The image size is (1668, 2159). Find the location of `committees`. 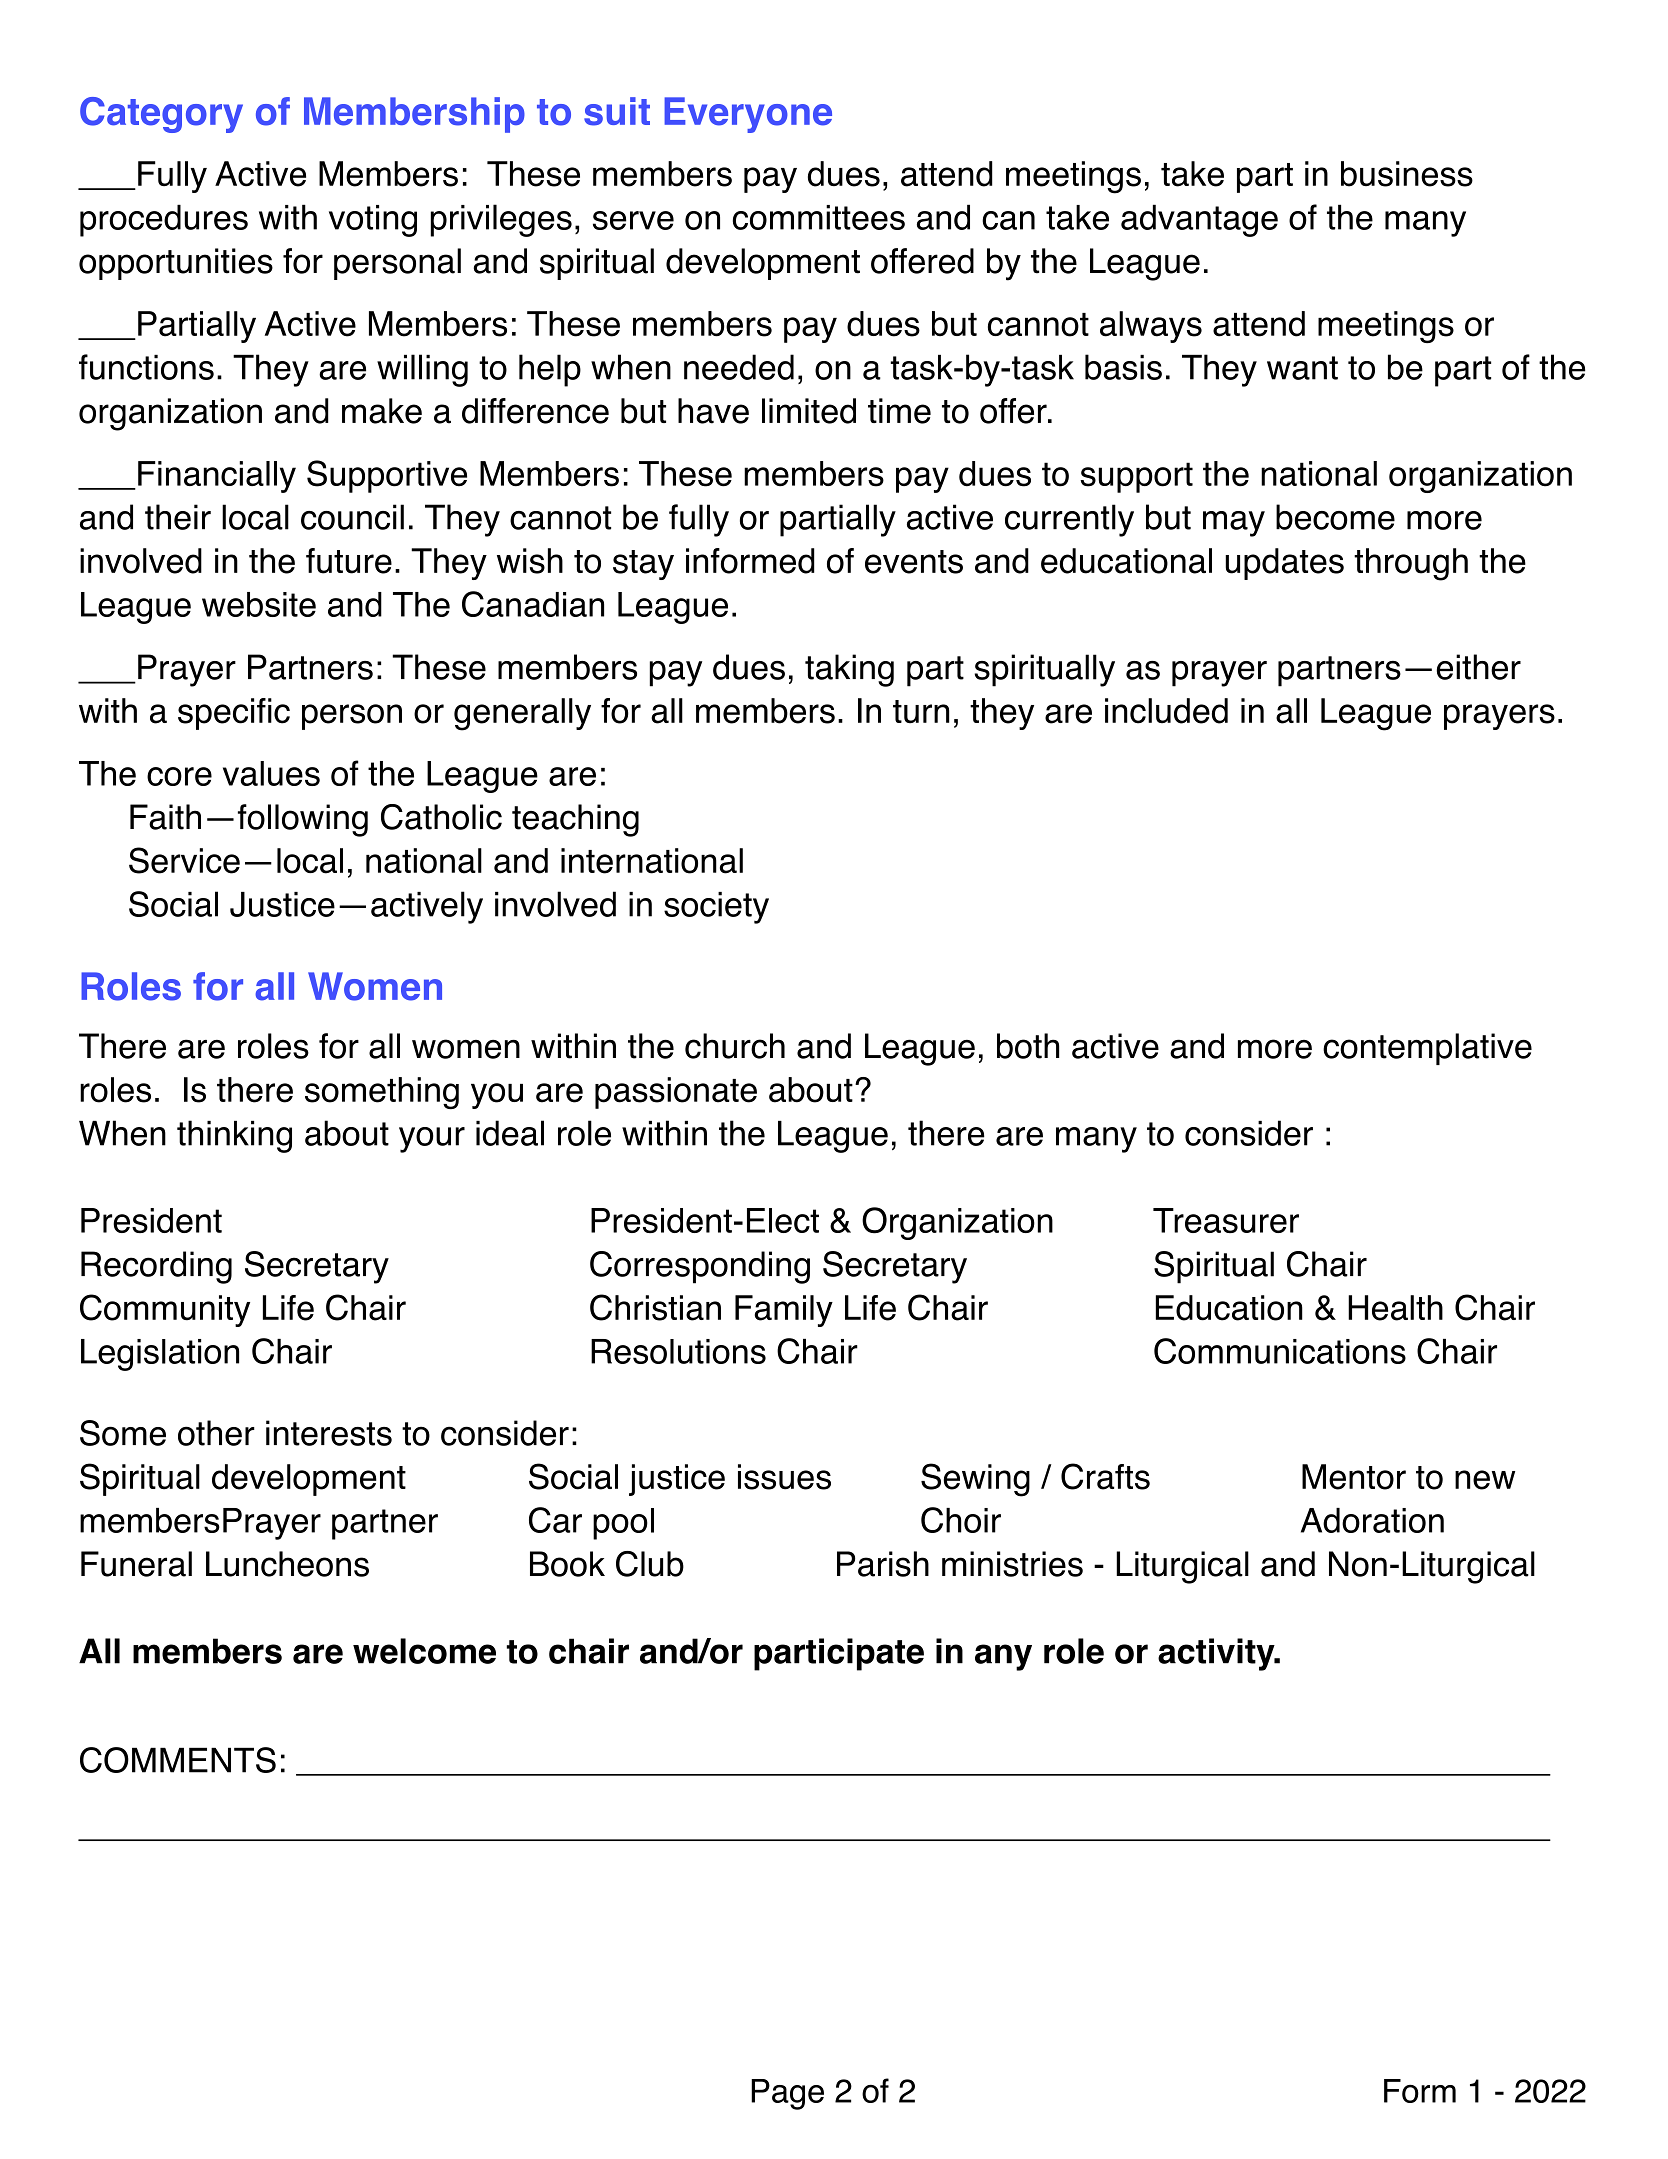

committees is located at coordinates (819, 217).
